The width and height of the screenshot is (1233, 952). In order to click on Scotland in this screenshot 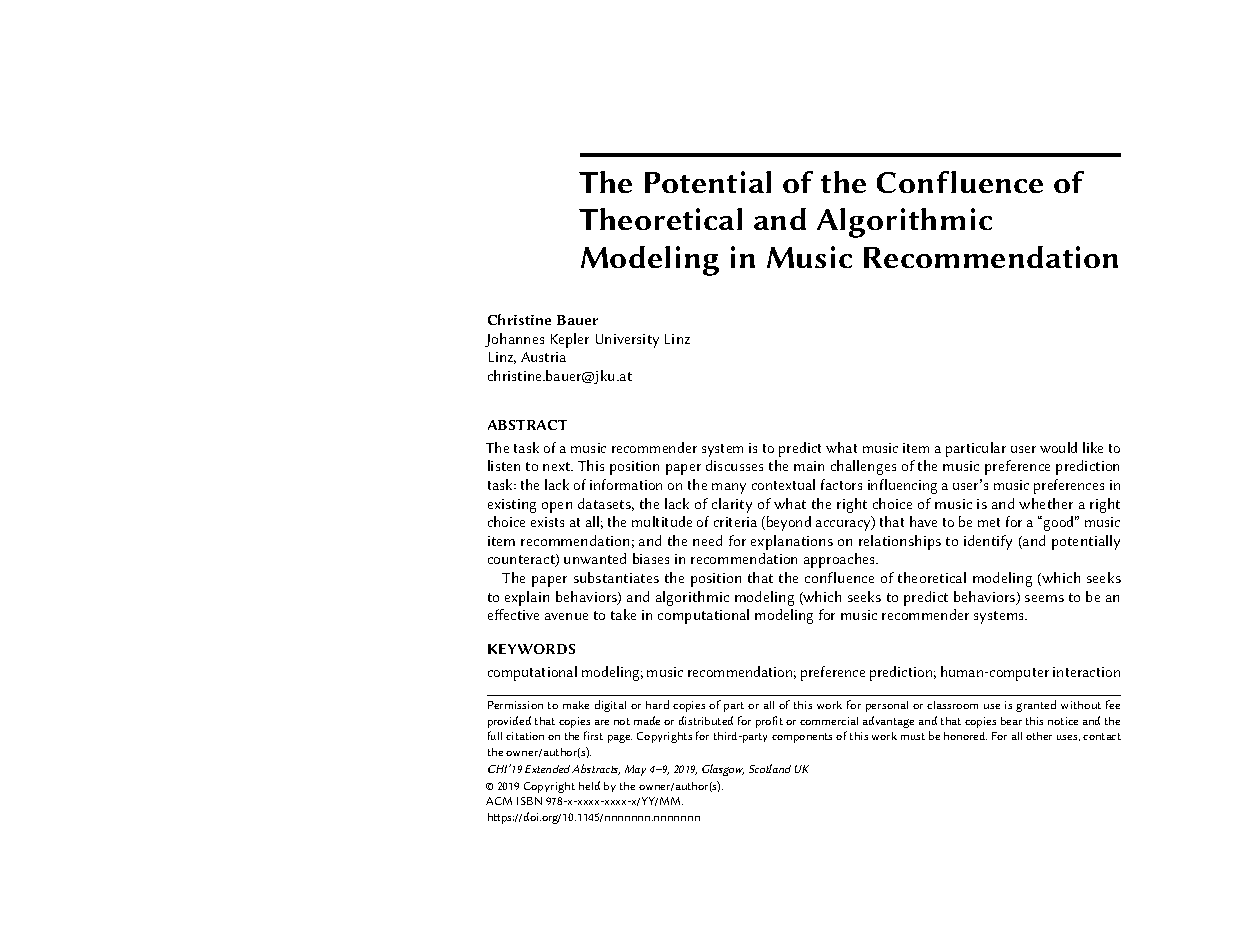, I will do `click(770, 768)`.
